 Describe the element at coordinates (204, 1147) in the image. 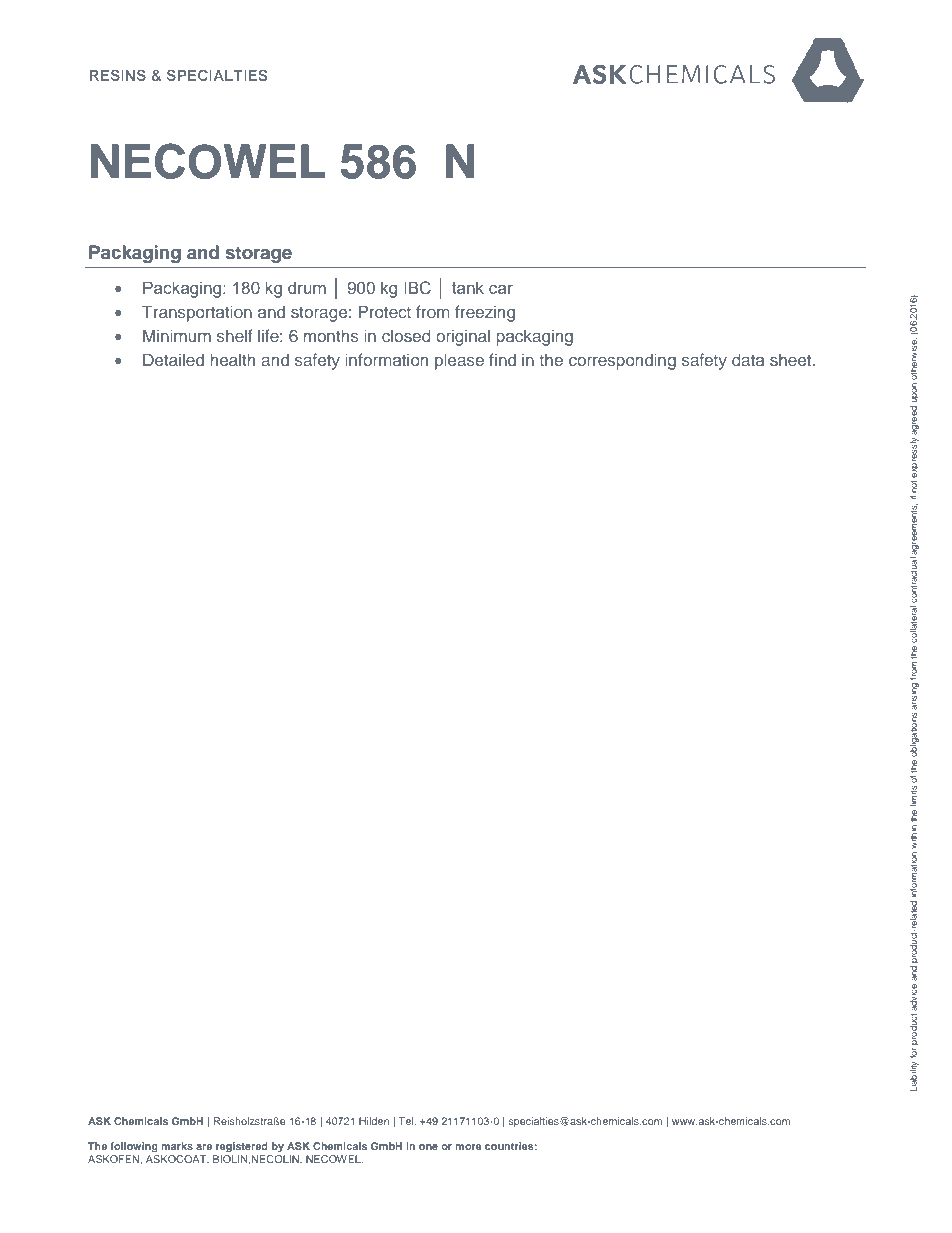

I see `are` at that location.
